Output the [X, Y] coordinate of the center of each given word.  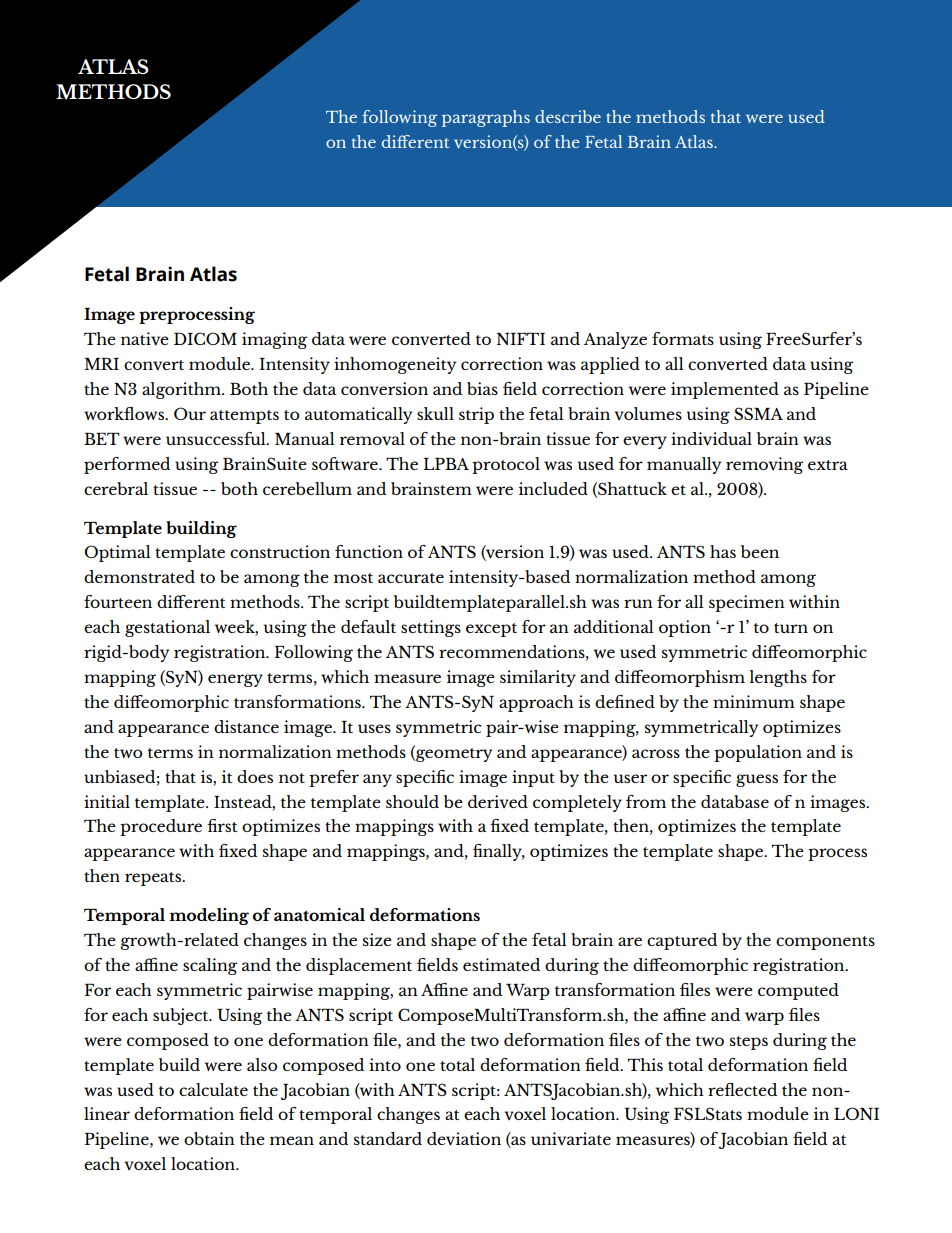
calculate [213, 1089]
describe [568, 116]
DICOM [205, 338]
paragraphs [486, 118]
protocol [506, 465]
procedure [161, 827]
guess [757, 780]
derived [498, 801]
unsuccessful [217, 438]
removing [764, 465]
